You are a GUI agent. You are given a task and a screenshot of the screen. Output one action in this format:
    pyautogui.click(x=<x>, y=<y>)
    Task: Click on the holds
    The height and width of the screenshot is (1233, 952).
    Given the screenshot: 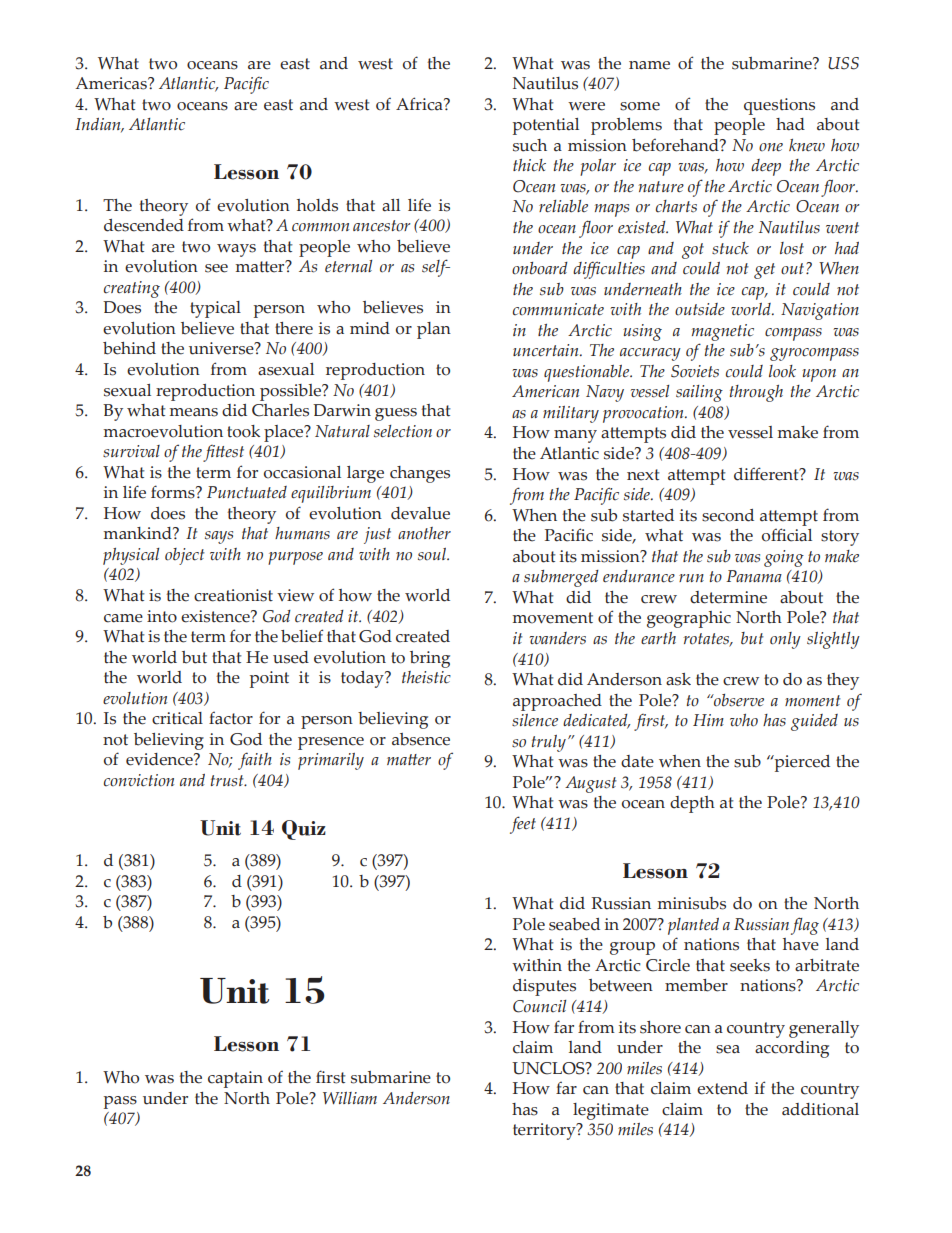 What is the action you would take?
    pyautogui.click(x=317, y=205)
